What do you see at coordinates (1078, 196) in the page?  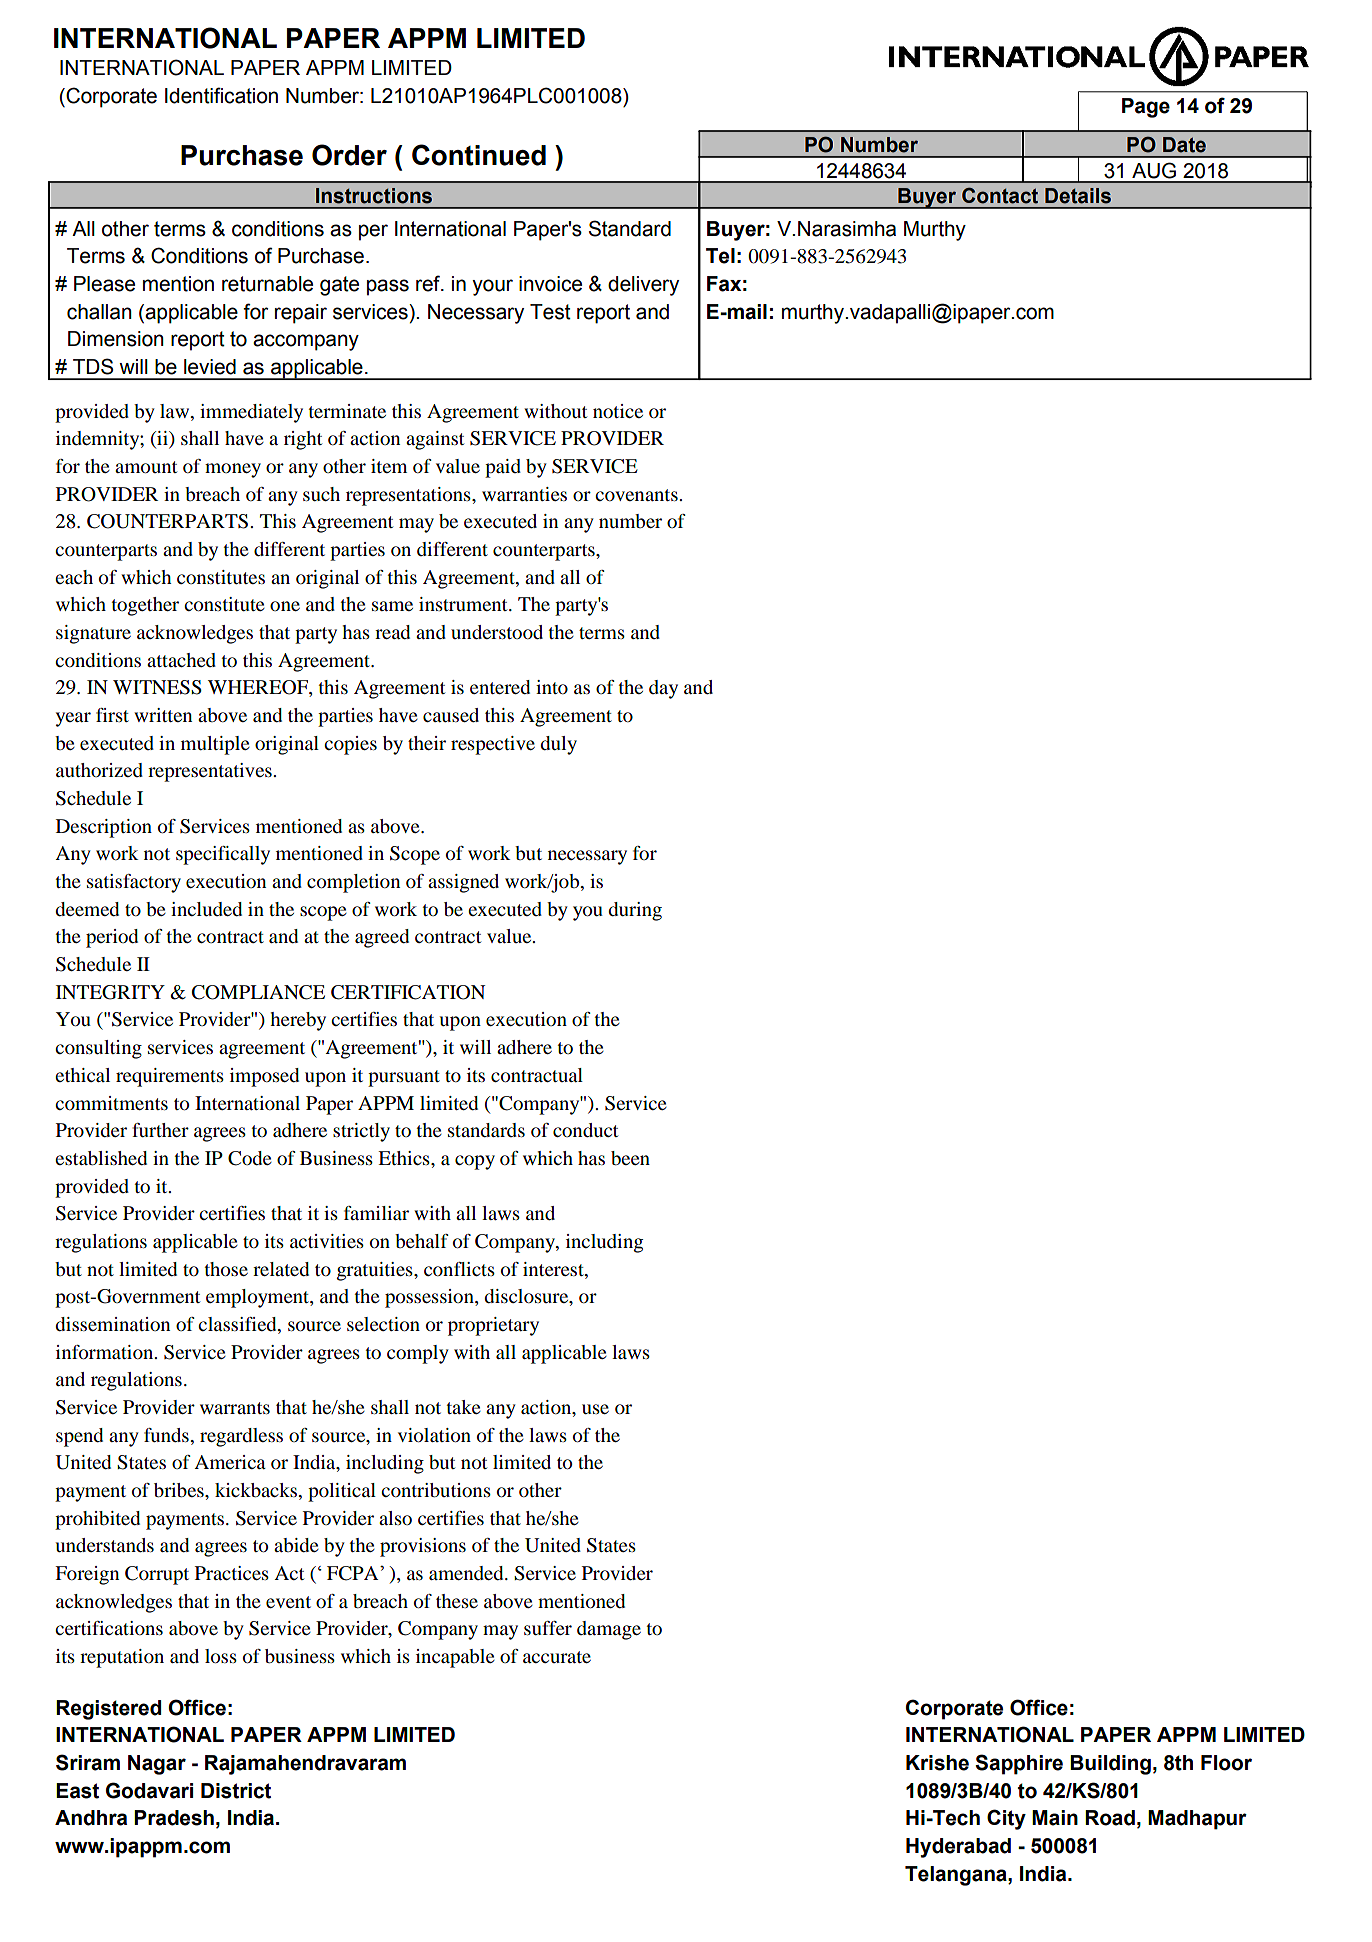 I see `Details` at bounding box center [1078, 196].
